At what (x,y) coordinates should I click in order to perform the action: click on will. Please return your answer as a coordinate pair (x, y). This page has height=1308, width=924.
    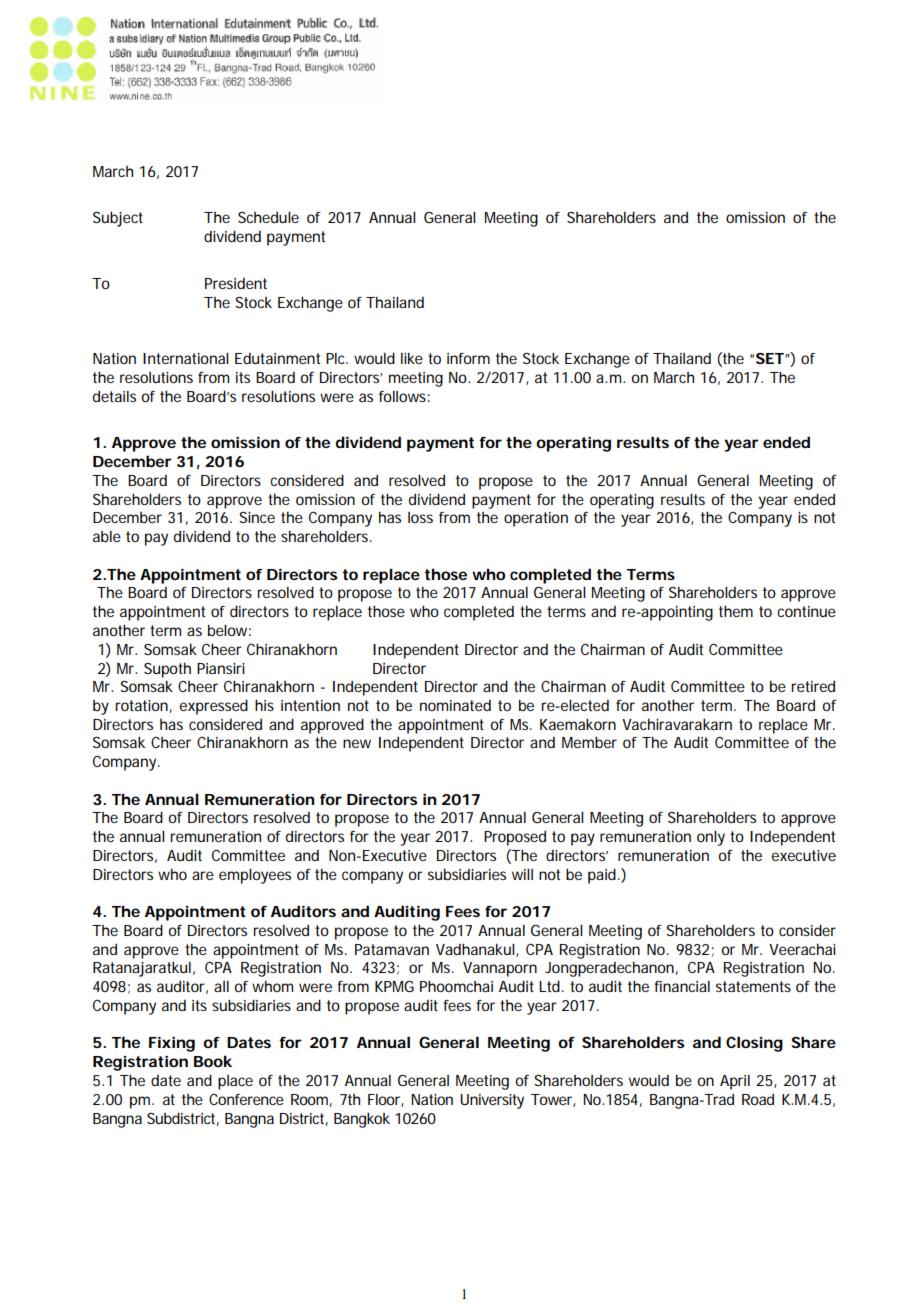
    Looking at the image, I should click on (522, 874).
